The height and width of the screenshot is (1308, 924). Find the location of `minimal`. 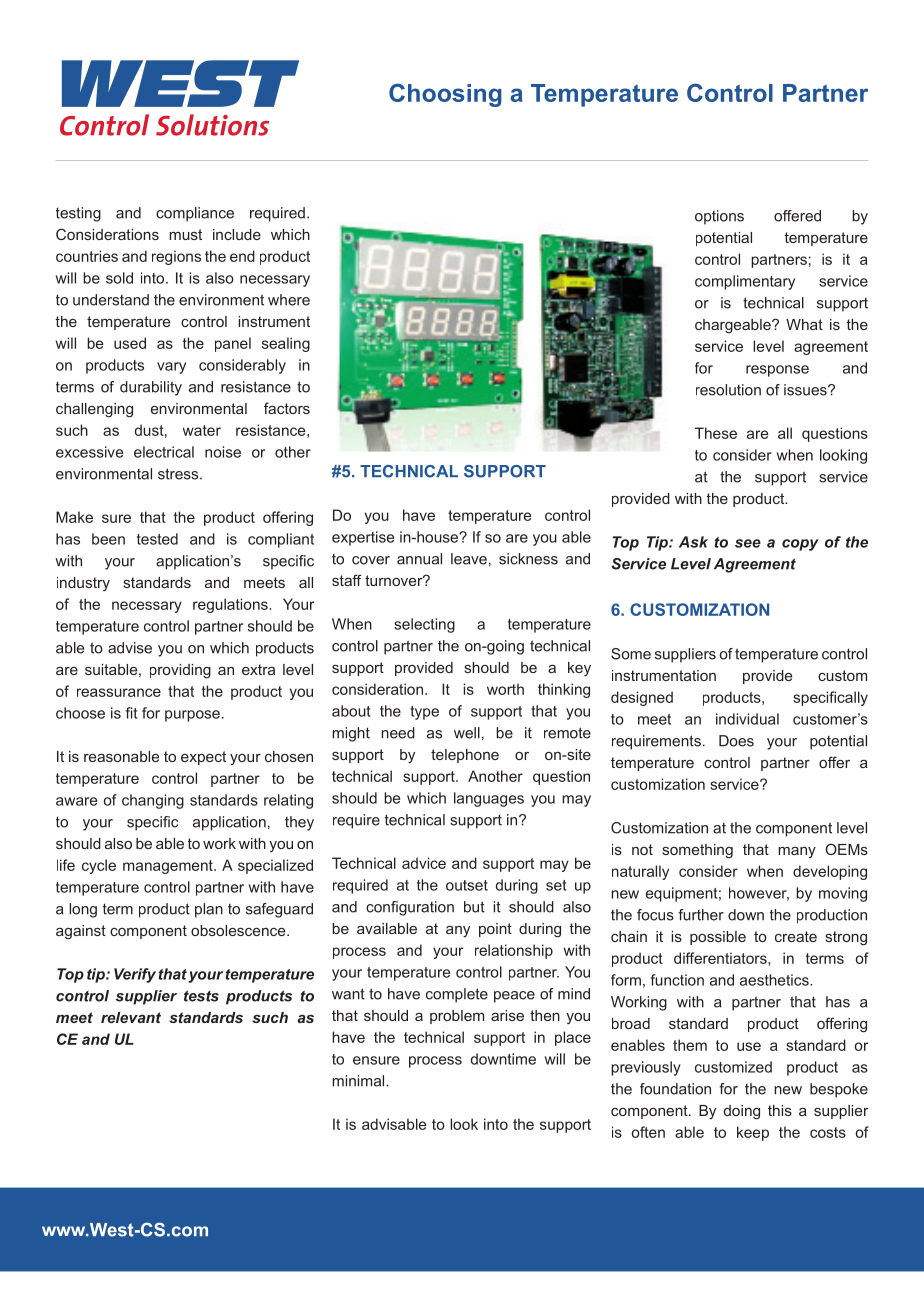

minimal is located at coordinates (359, 1081).
